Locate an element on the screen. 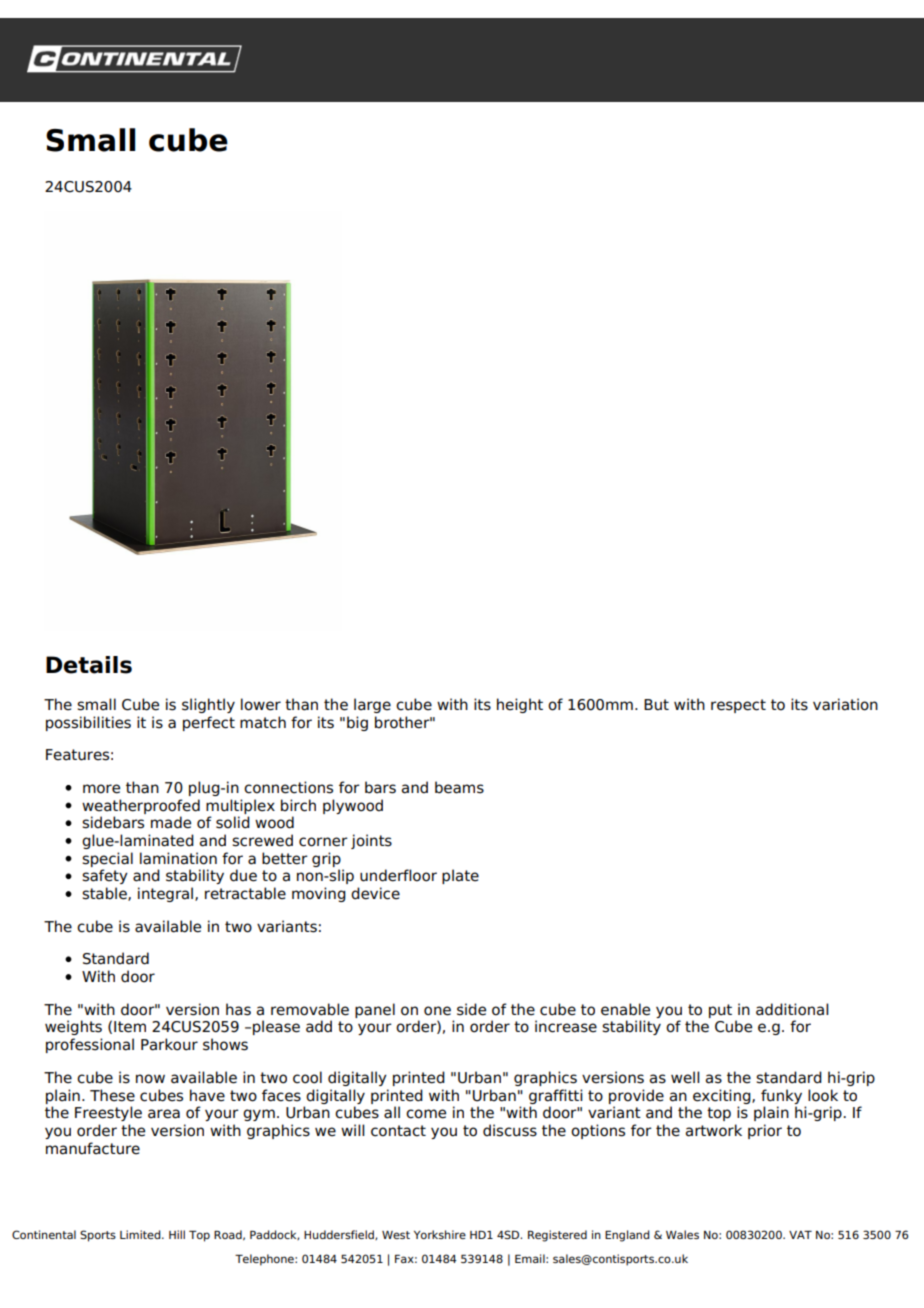 The width and height of the screenshot is (924, 1308). large is located at coordinates (372, 705).
